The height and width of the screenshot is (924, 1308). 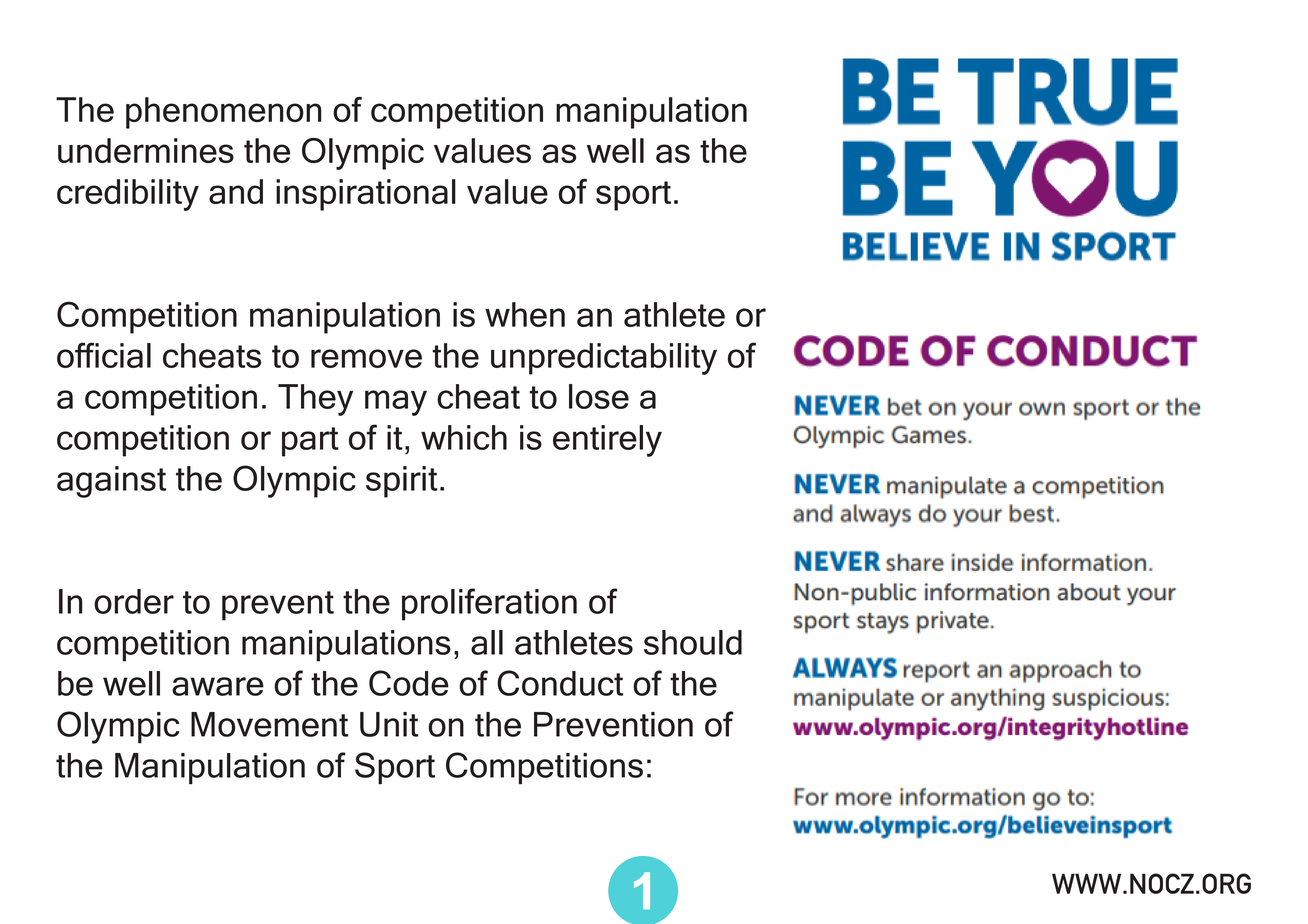 What do you see at coordinates (146, 150) in the screenshot?
I see `undermines` at bounding box center [146, 150].
